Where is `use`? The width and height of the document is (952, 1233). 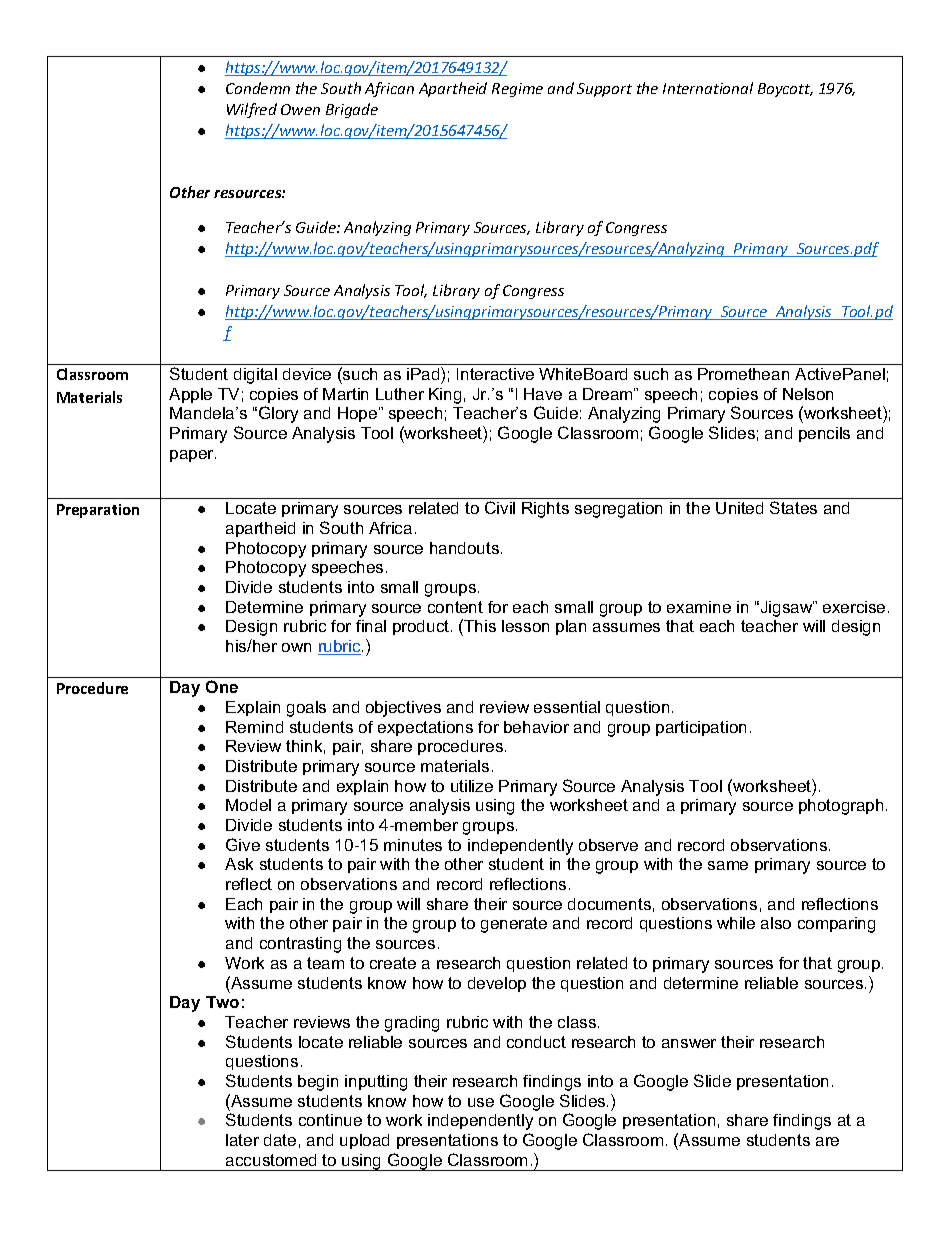
use is located at coordinates (481, 1102).
